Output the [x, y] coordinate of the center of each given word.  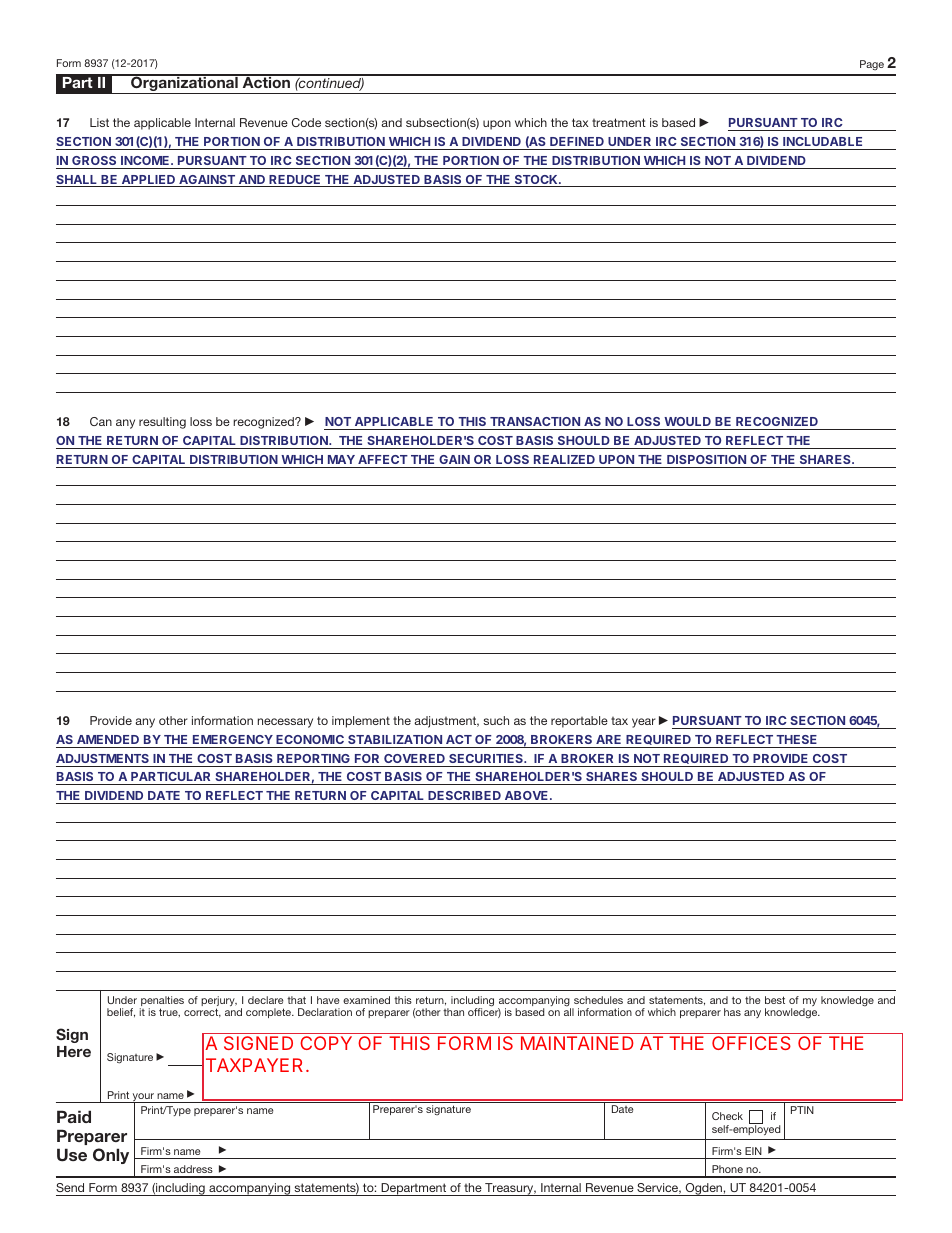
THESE [796, 739]
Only [111, 1156]
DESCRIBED [464, 795]
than [453, 1012]
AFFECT [383, 459]
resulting [162, 423]
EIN [753, 1151]
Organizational [184, 84]
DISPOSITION [706, 459]
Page [872, 65]
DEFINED [577, 141]
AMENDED [108, 739]
